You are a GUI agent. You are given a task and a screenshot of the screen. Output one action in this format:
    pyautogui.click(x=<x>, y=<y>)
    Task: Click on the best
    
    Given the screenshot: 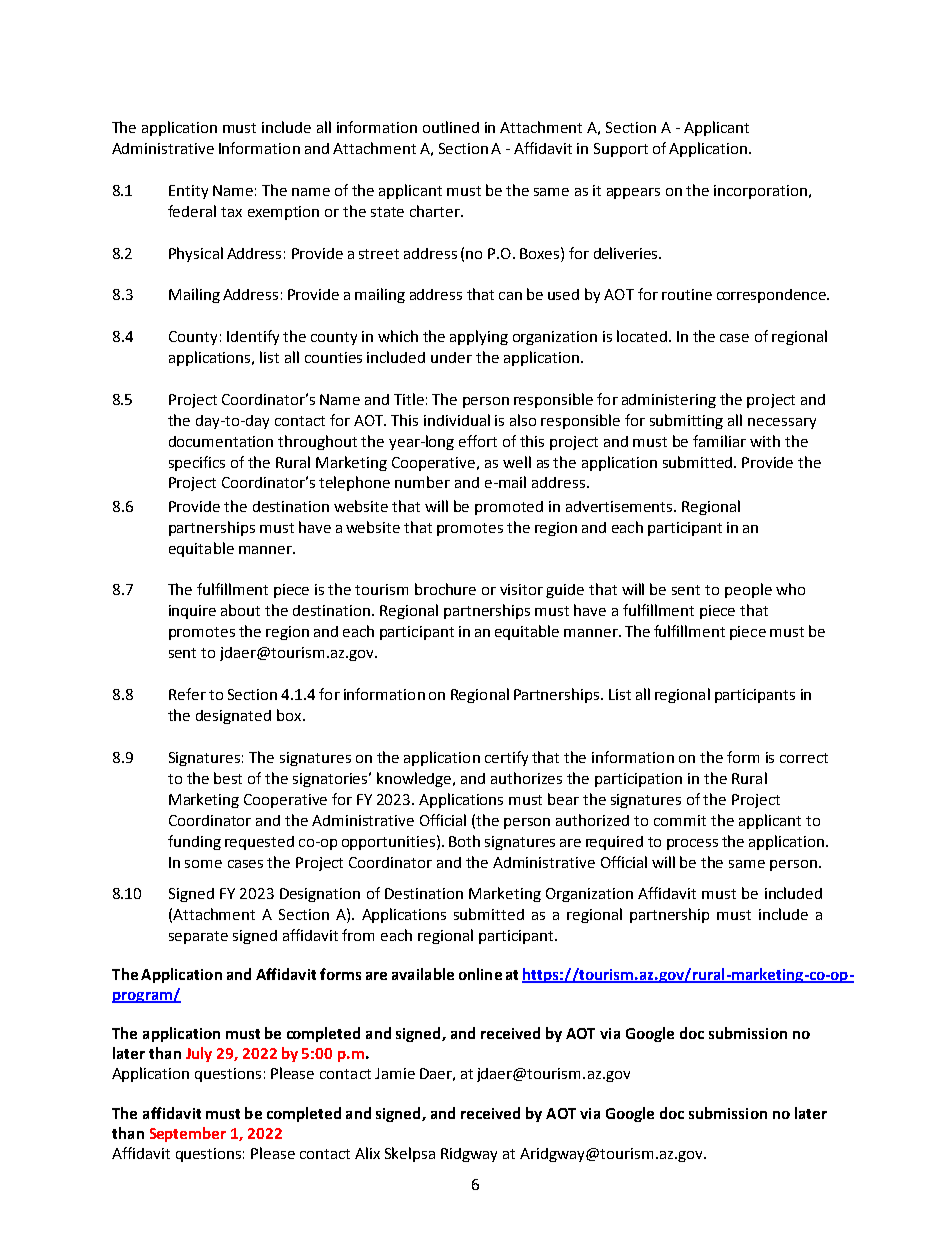 What is the action you would take?
    pyautogui.click(x=228, y=778)
